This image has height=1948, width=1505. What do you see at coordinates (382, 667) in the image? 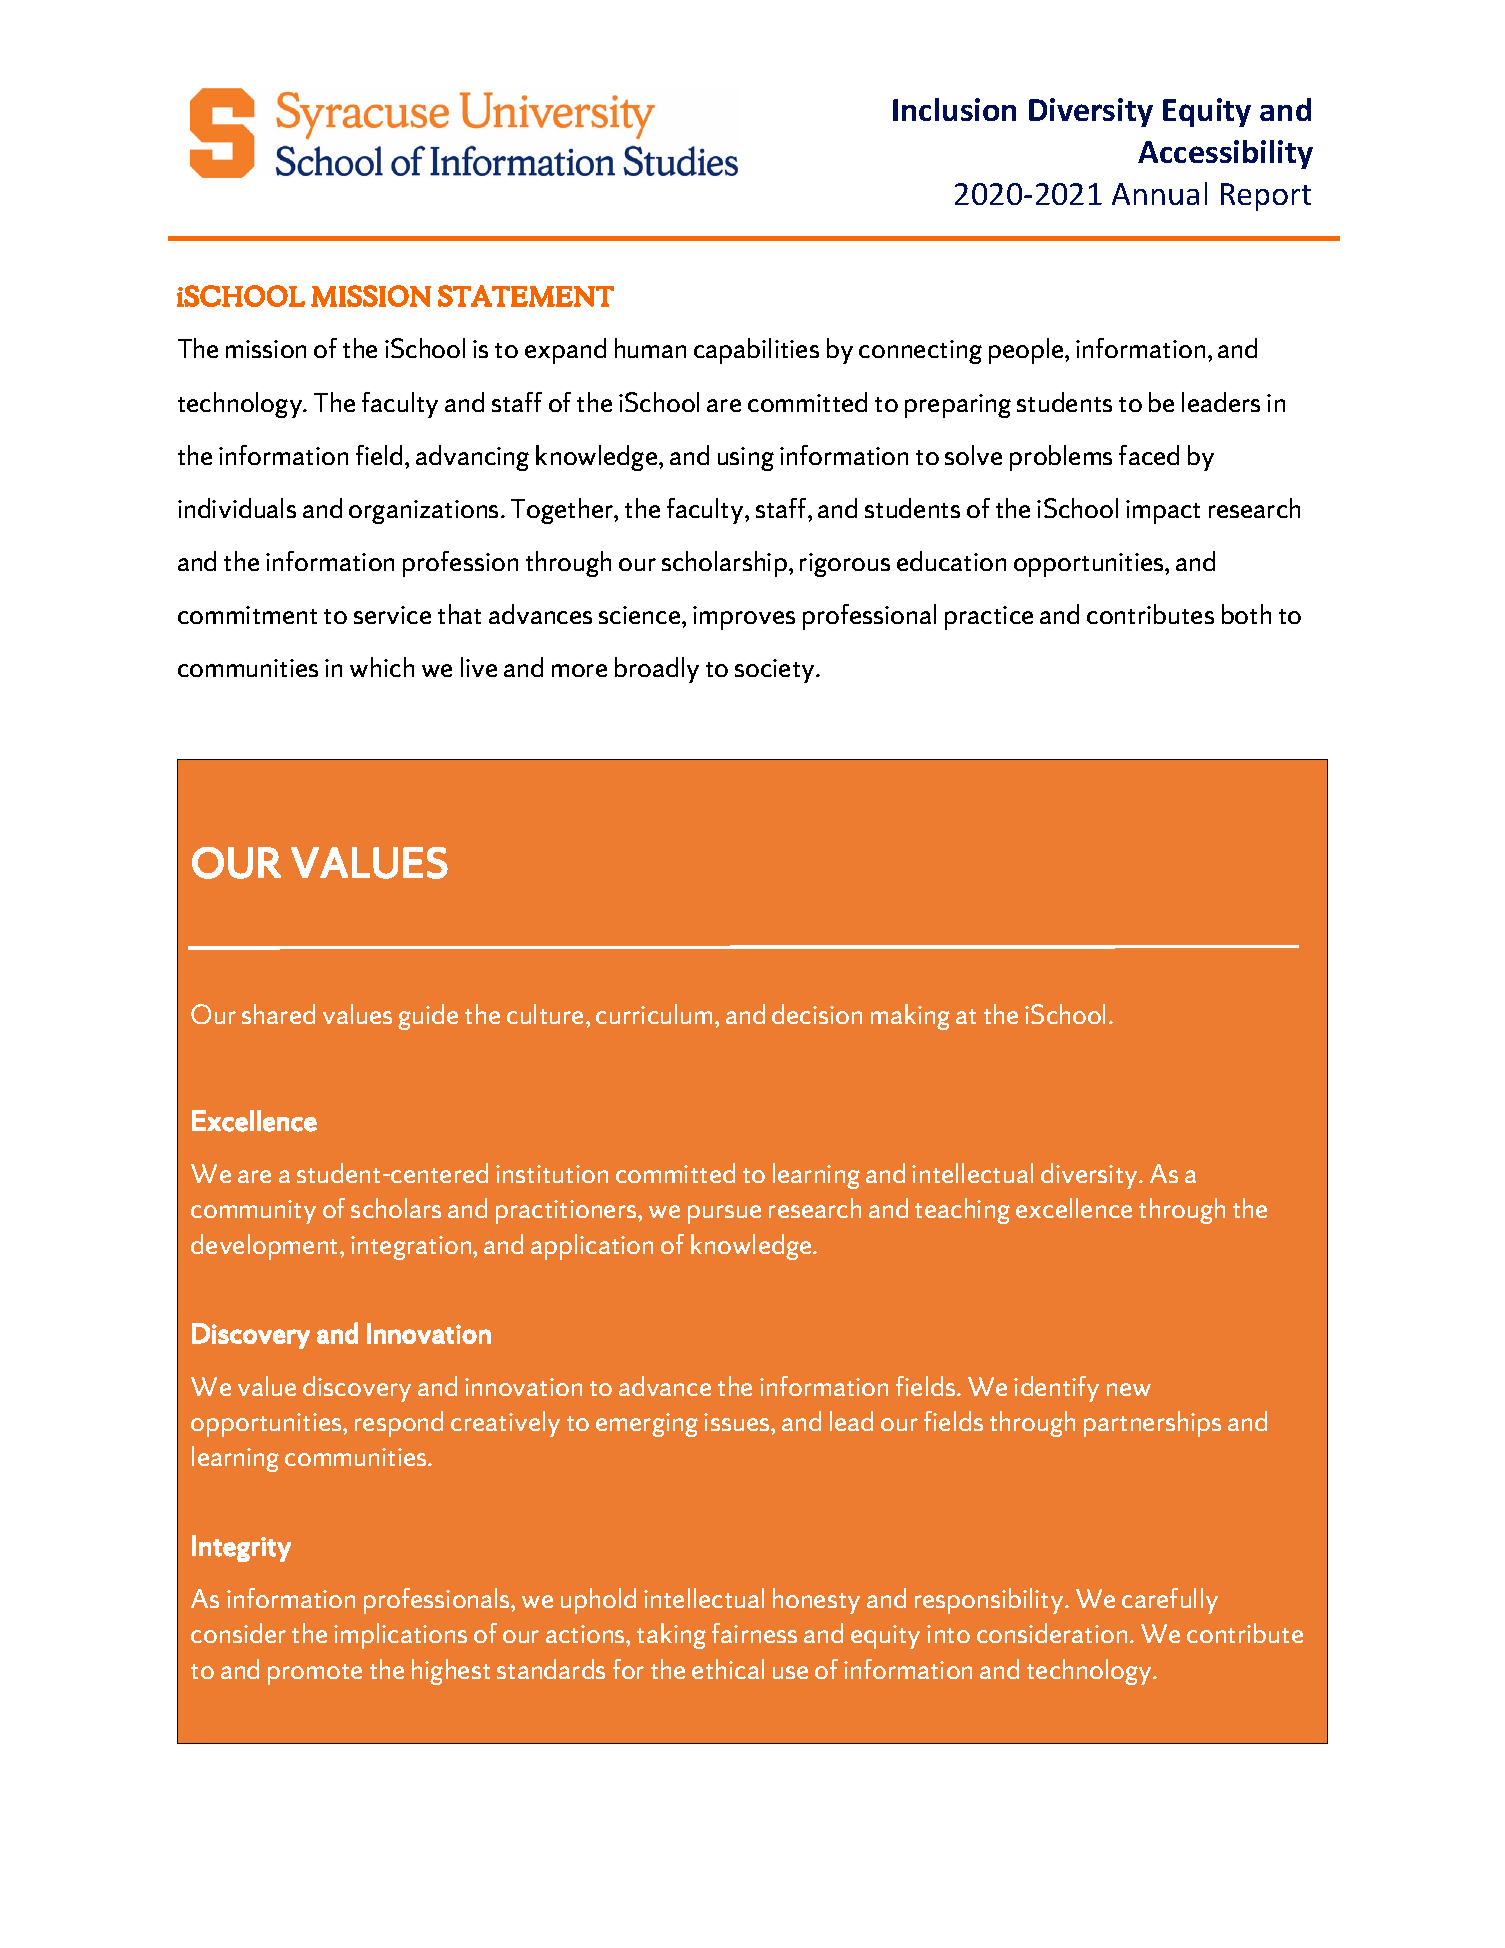
I see `which` at bounding box center [382, 667].
